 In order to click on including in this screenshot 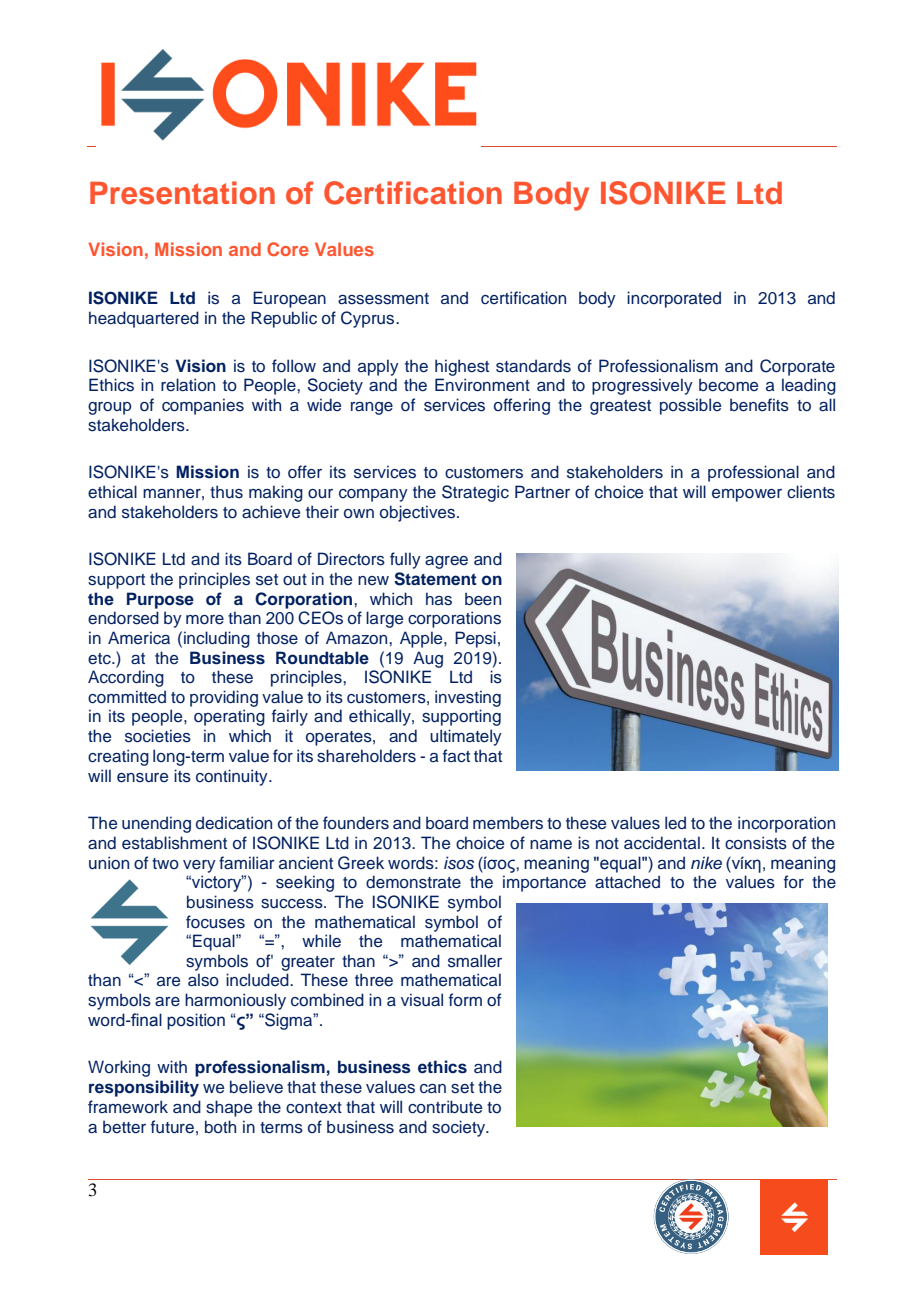, I will do `click(217, 639)`.
